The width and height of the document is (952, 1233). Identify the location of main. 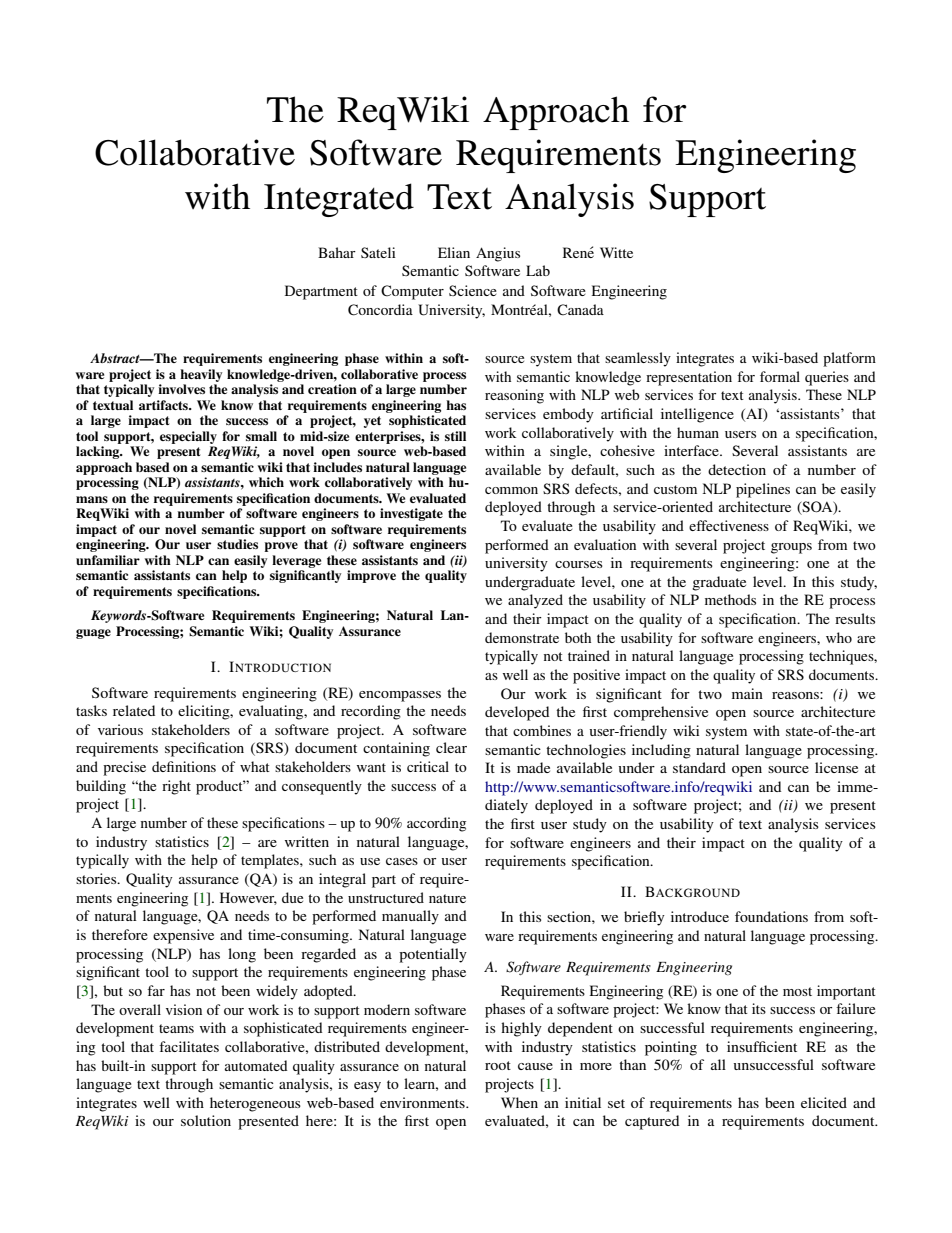
(747, 693).
